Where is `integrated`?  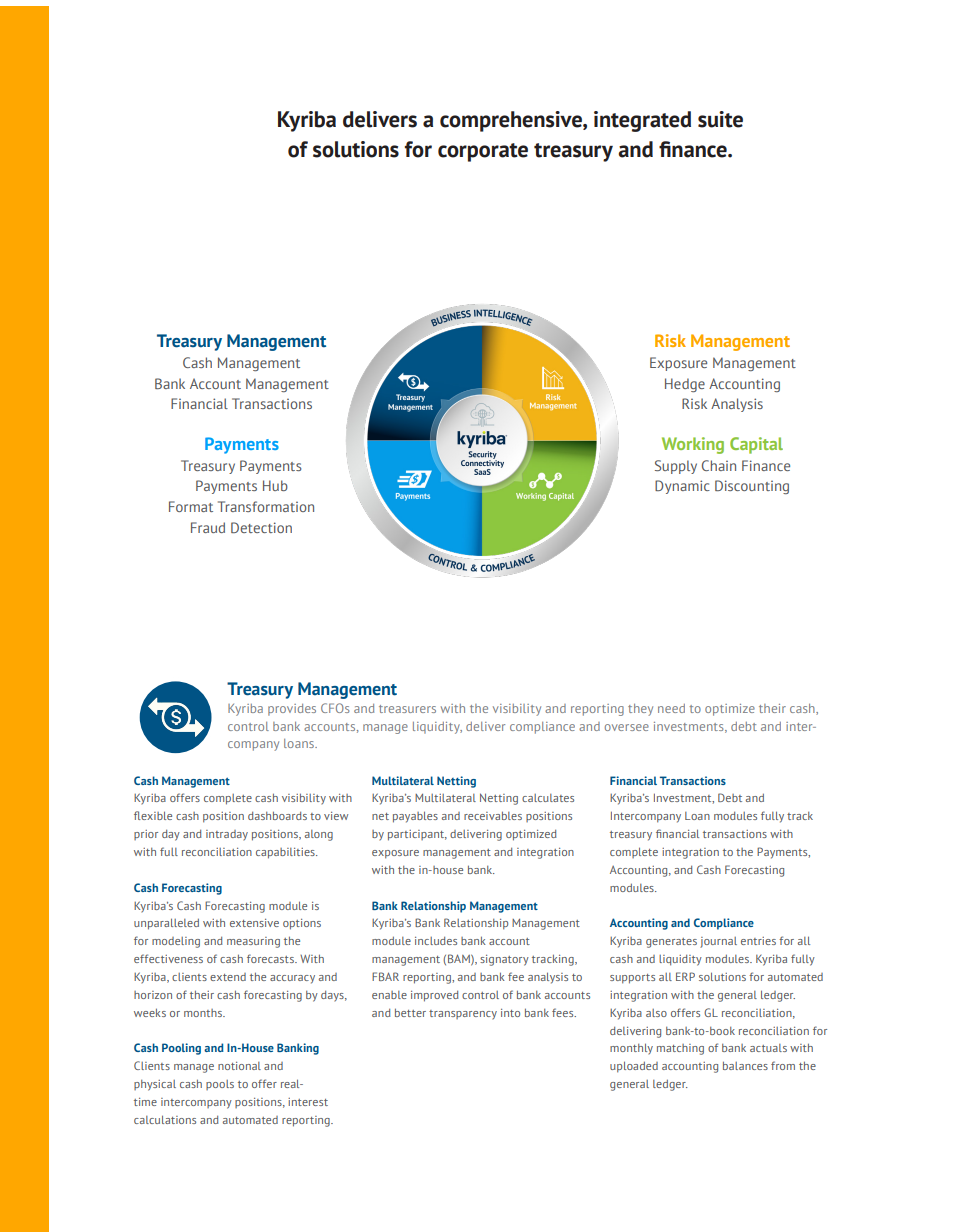 integrated is located at coordinates (642, 121).
